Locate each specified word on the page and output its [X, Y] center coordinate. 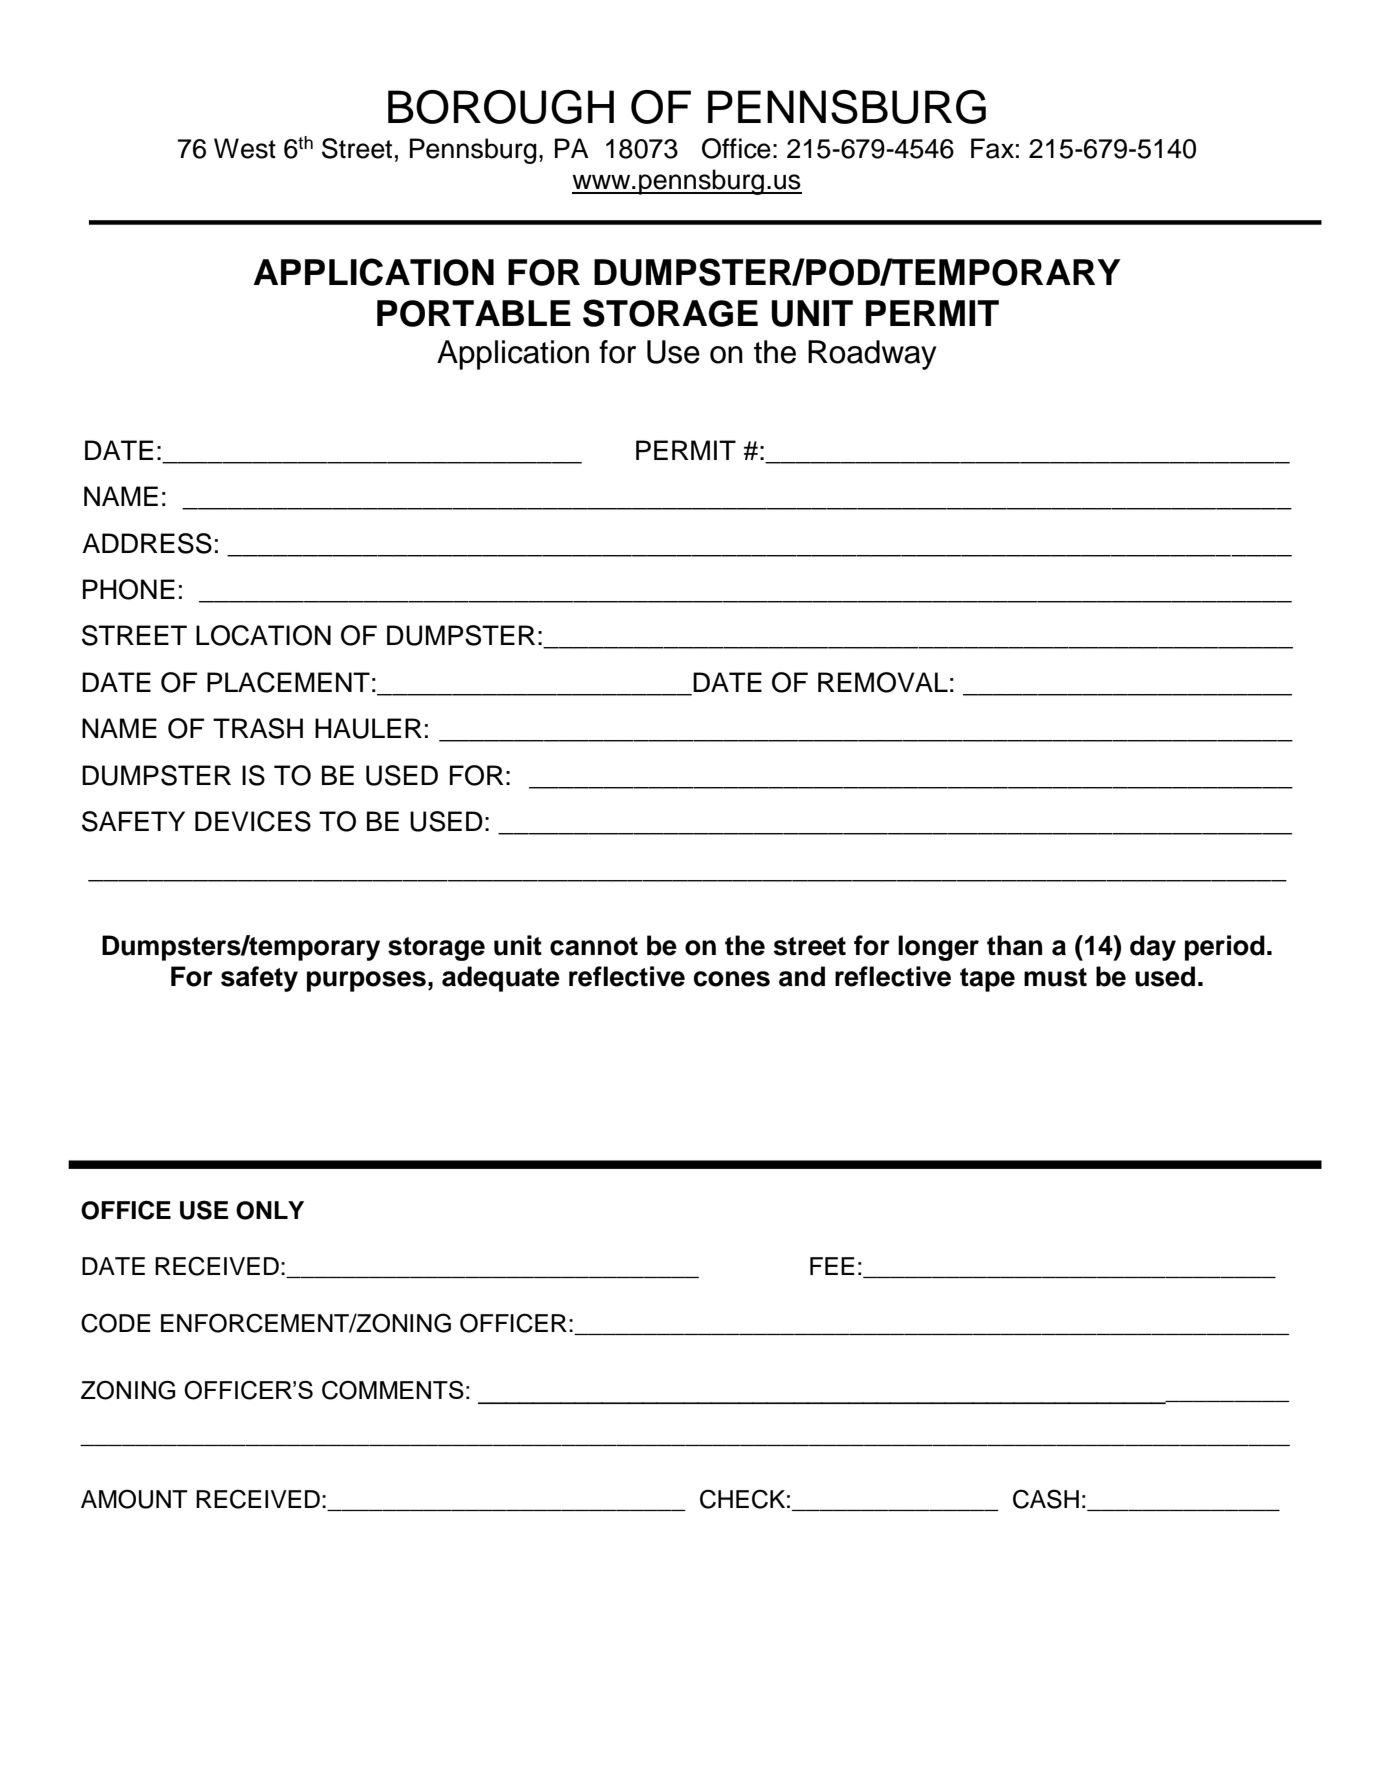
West [245, 148]
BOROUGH [501, 107]
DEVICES [253, 821]
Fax [992, 148]
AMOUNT [134, 1499]
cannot [594, 946]
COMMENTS [393, 1390]
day [1153, 948]
